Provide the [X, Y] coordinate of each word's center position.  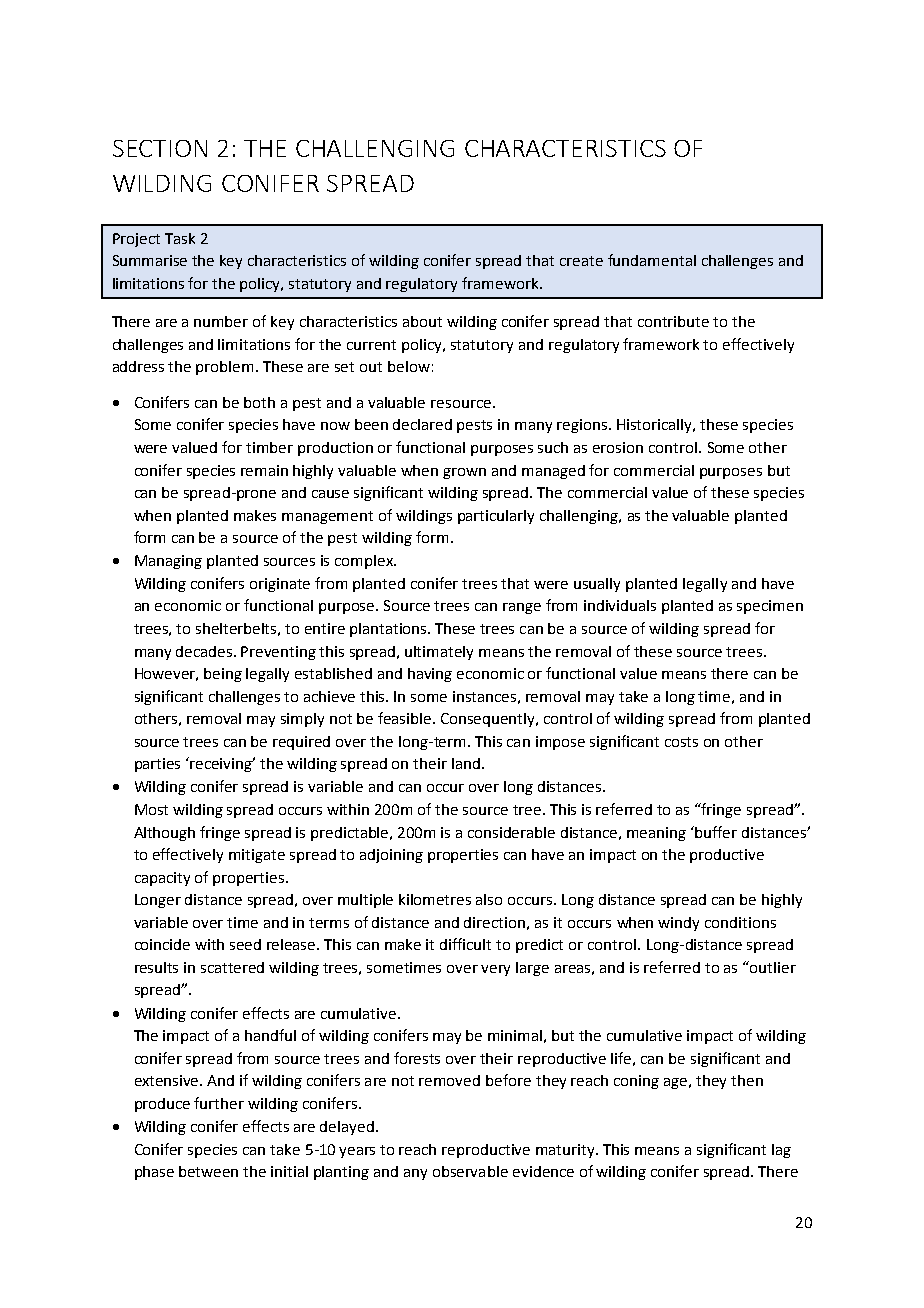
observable [470, 1171]
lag [781, 1151]
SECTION [160, 148]
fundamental [652, 260]
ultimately [439, 653]
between [208, 1171]
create [581, 261]
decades [205, 651]
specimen [770, 607]
